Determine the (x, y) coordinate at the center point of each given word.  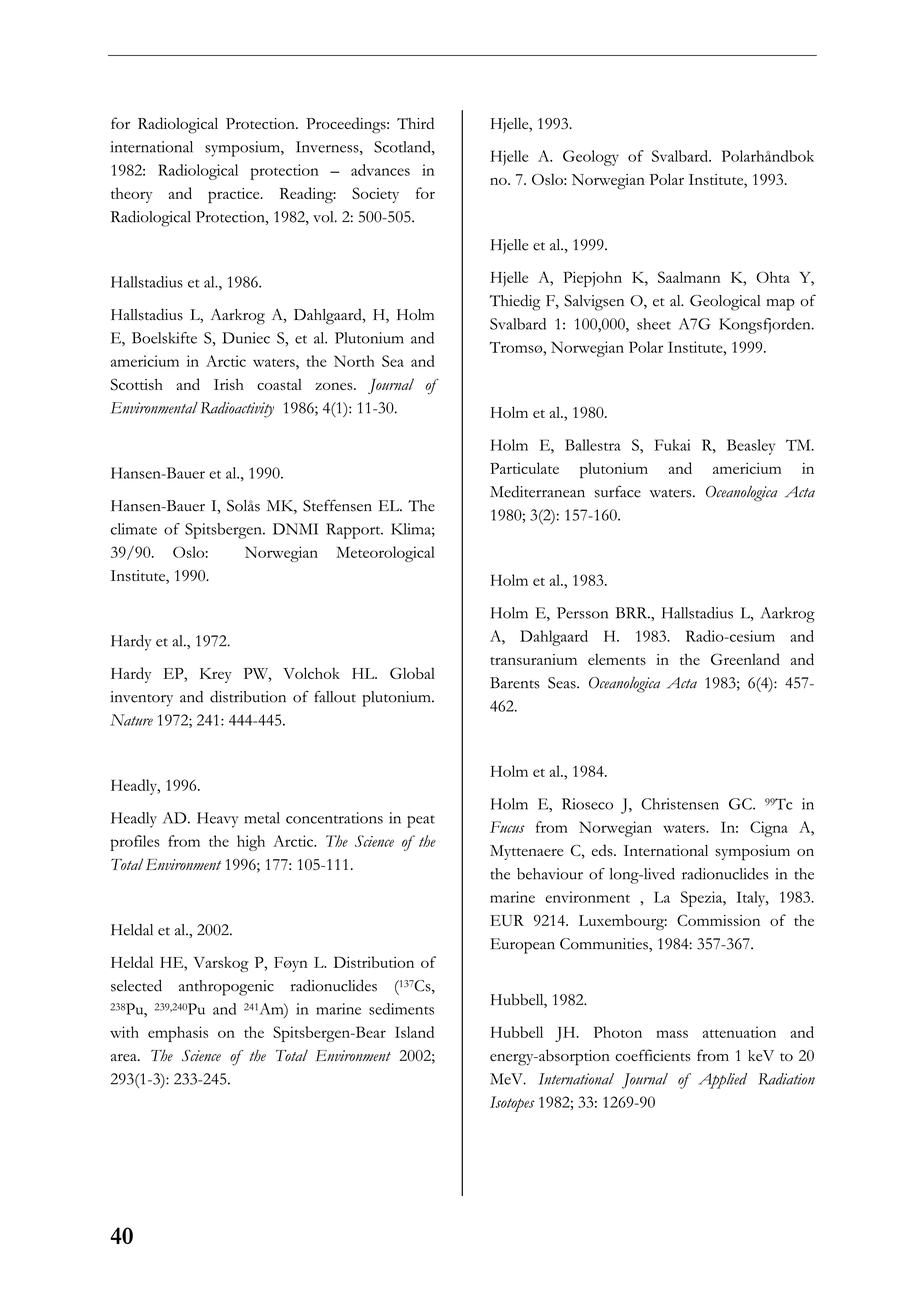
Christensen (680, 804)
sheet (654, 324)
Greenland (745, 659)
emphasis (178, 1034)
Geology (591, 158)
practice (235, 196)
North (354, 361)
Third (415, 123)
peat (421, 821)
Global (412, 673)
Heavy (217, 820)
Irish (229, 384)
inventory (141, 699)
